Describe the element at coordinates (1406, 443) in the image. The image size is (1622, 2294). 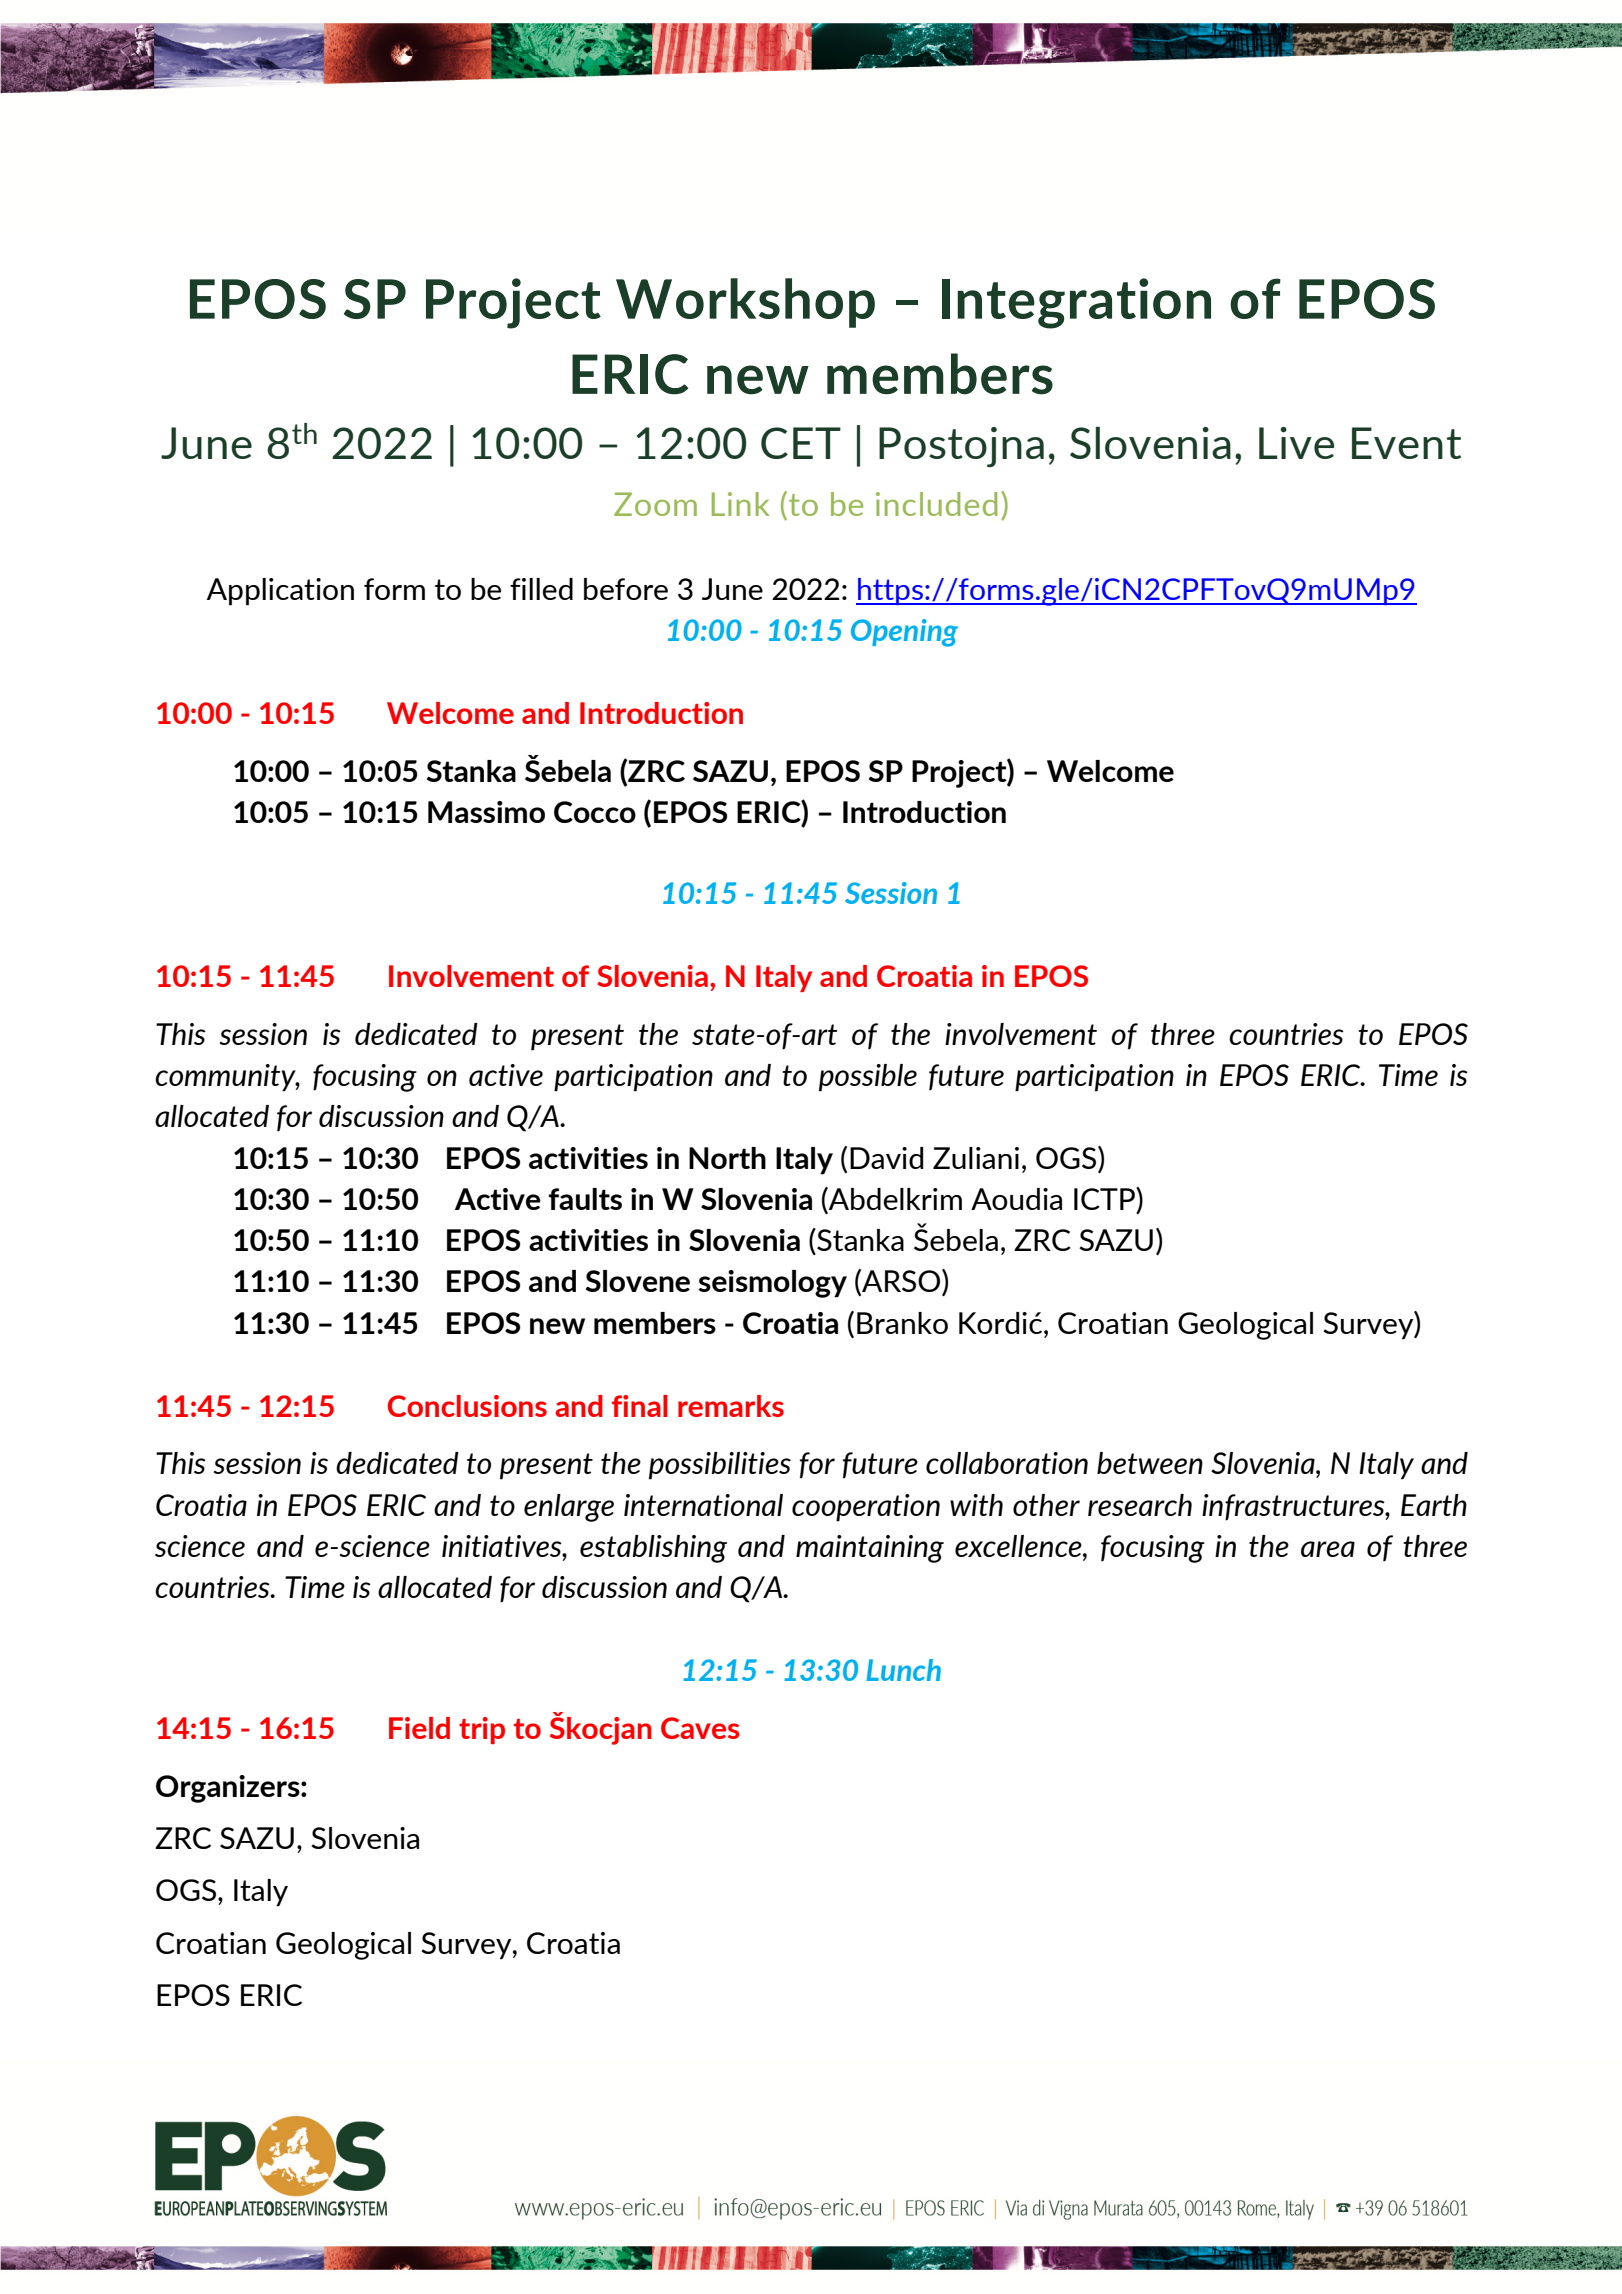
I see `Event` at that location.
